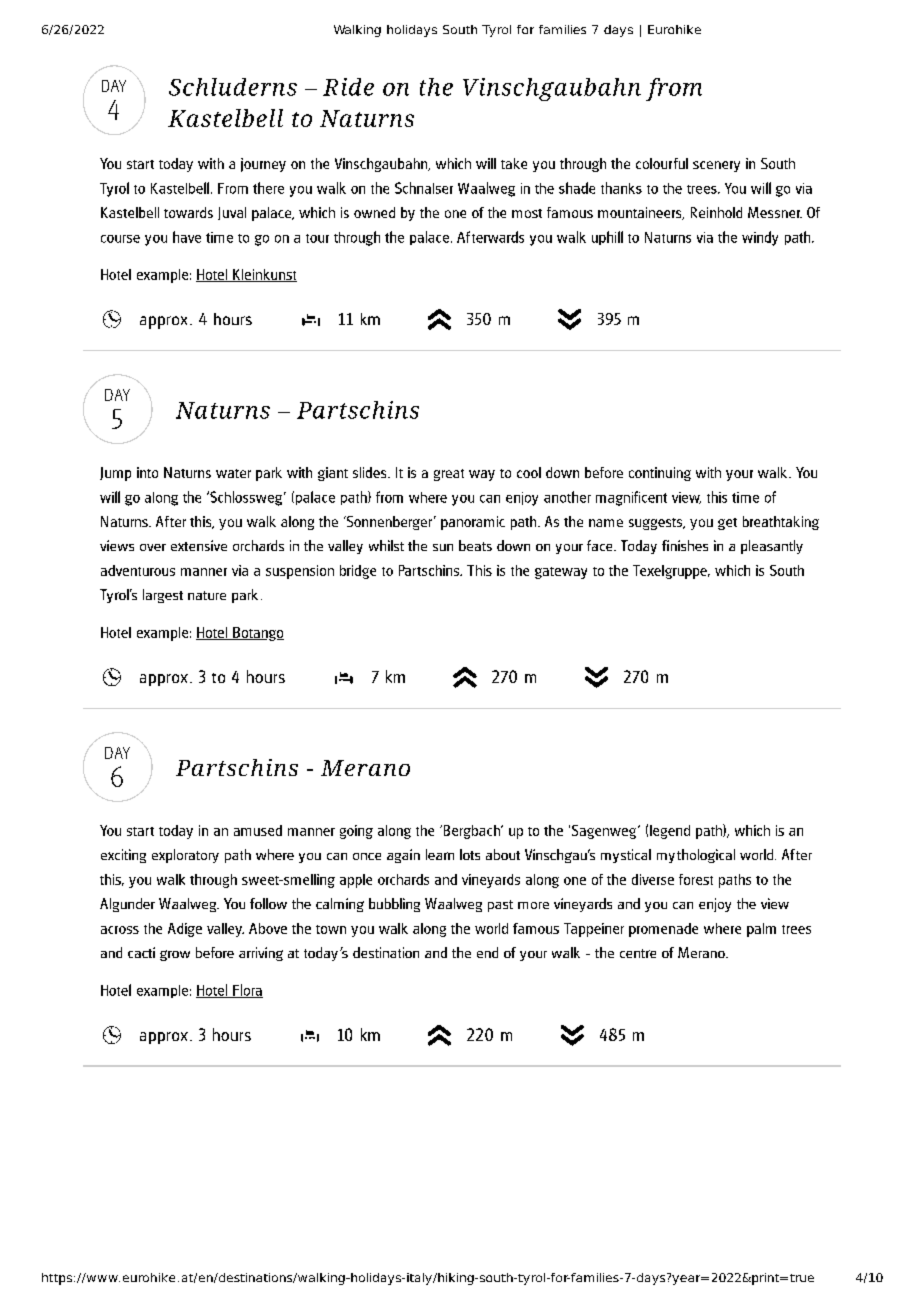  Describe the element at coordinates (175, 955) in the image. I see `grow` at that location.
